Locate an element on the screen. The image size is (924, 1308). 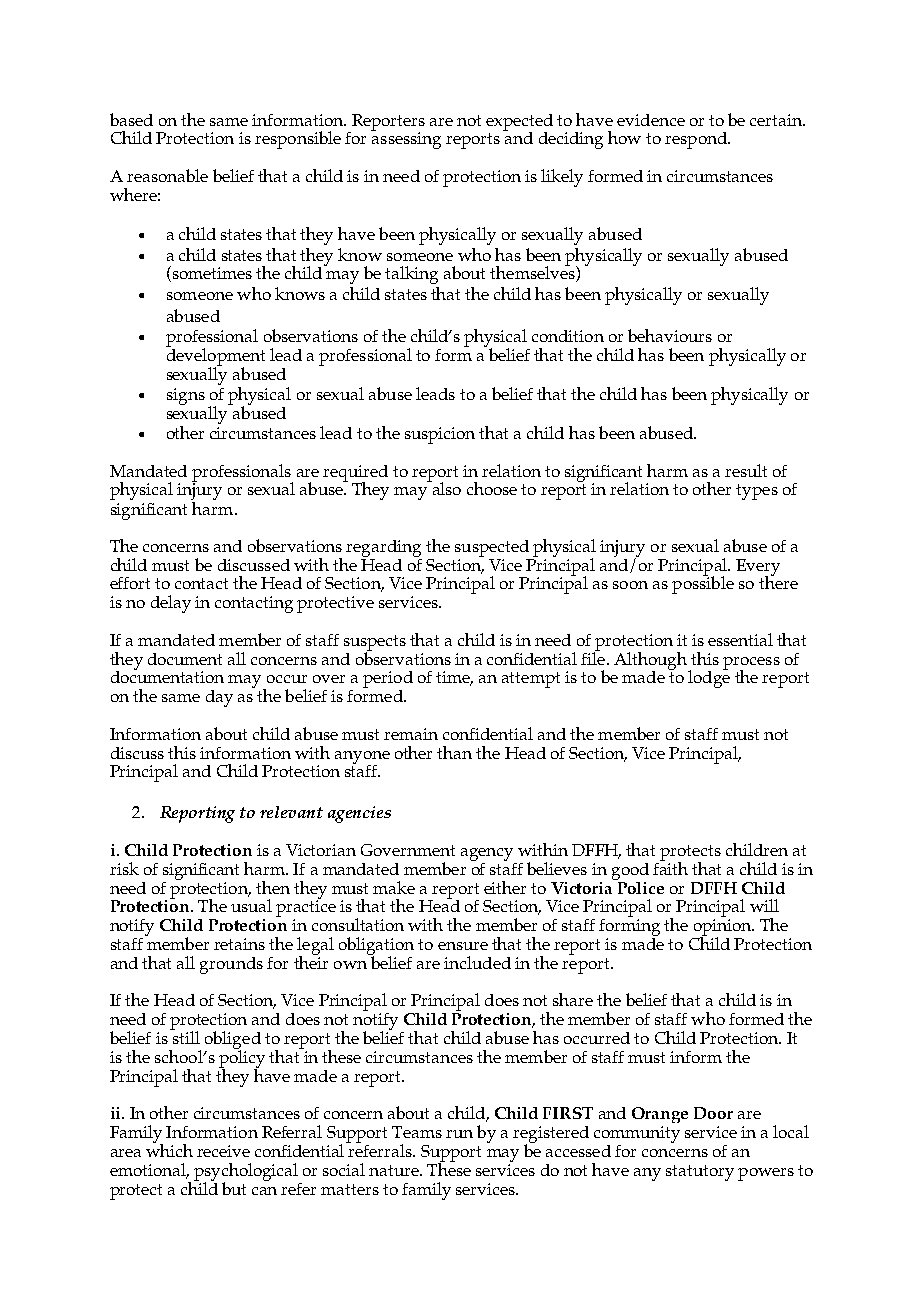
result is located at coordinates (746, 470).
